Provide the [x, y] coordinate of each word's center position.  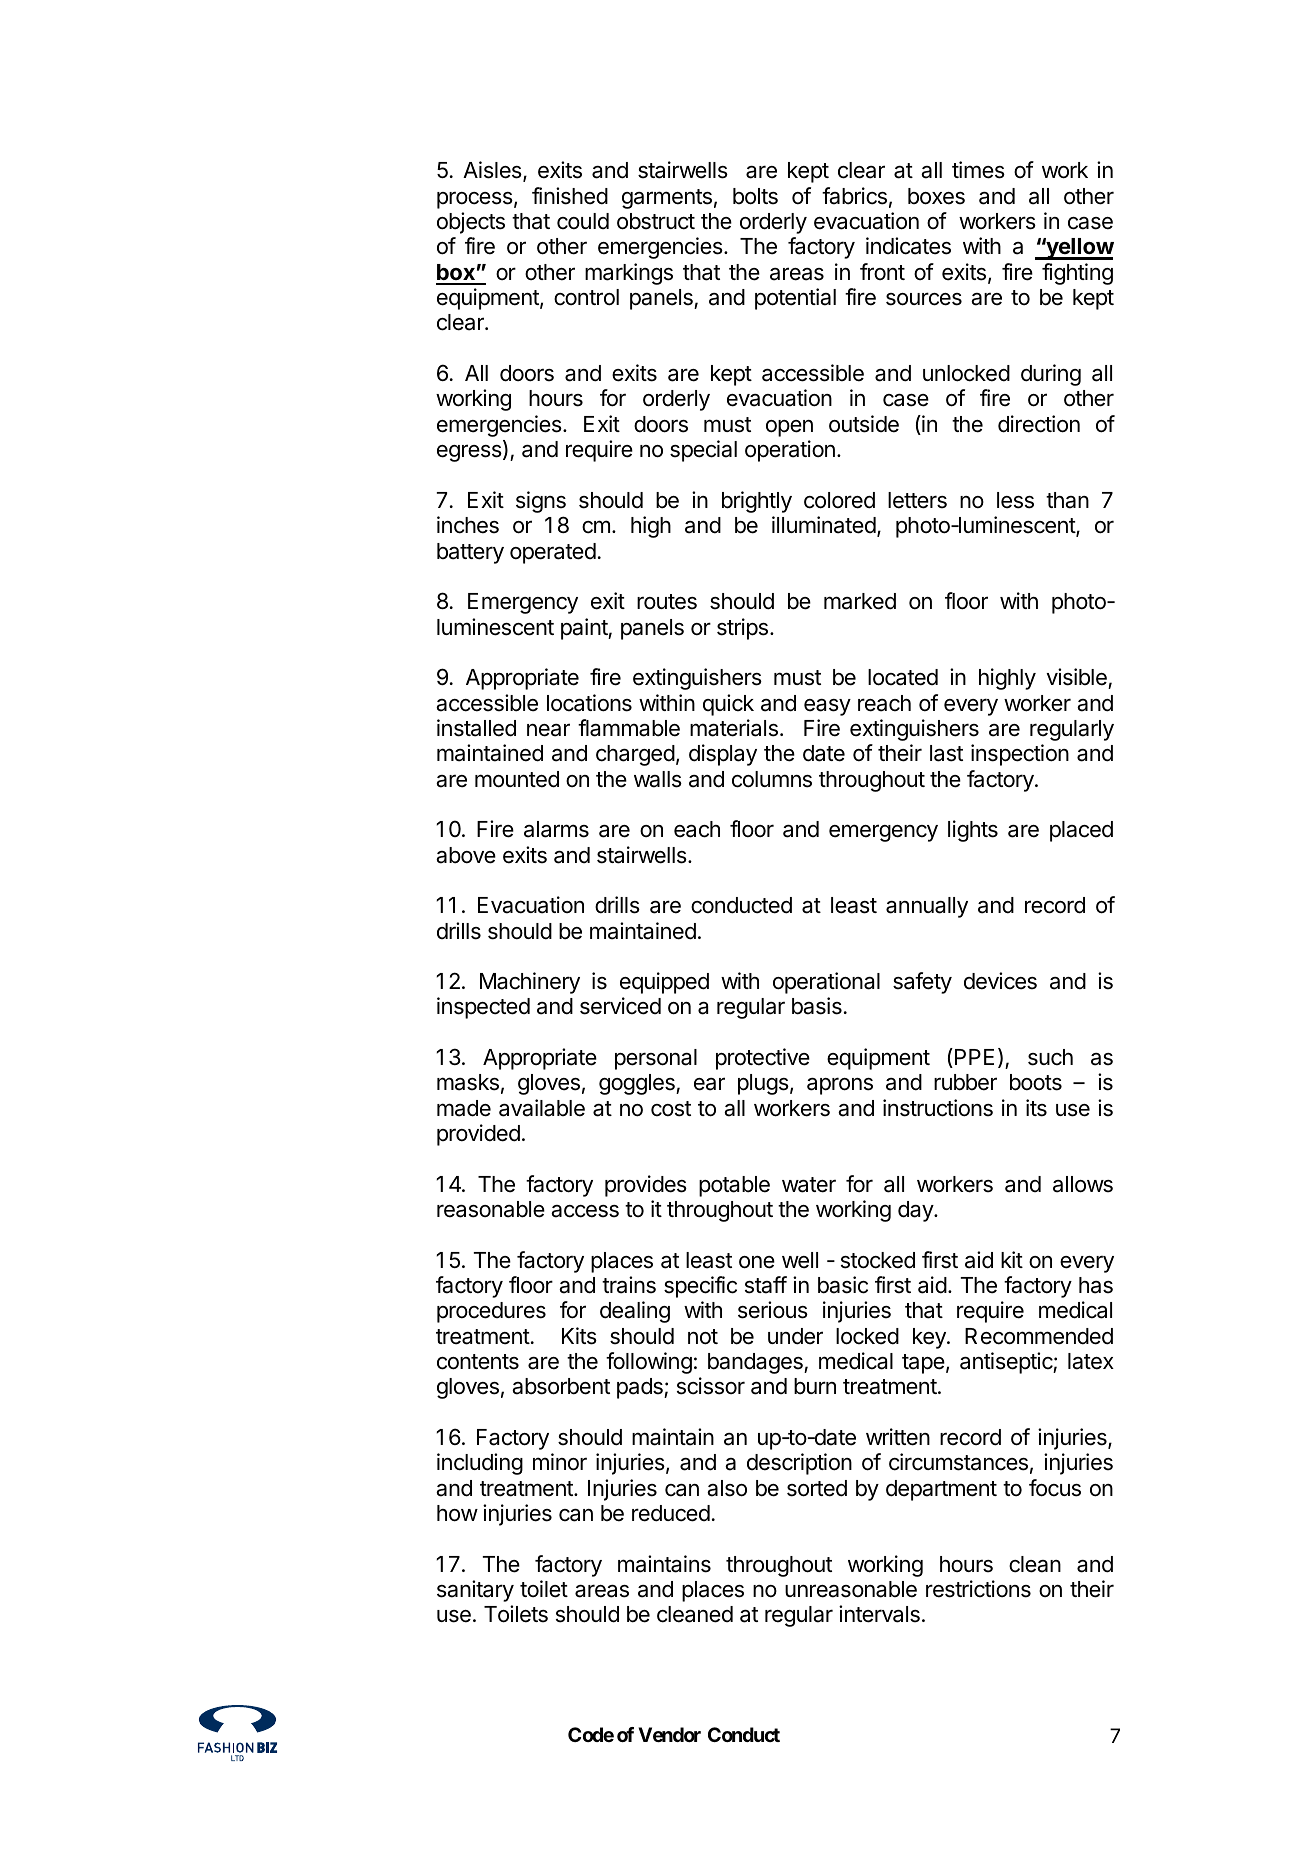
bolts [755, 196]
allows [1083, 1184]
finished [570, 196]
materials [734, 728]
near [548, 730]
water [809, 1185]
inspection [1020, 755]
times [978, 170]
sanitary [475, 1591]
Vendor [669, 1734]
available [542, 1108]
